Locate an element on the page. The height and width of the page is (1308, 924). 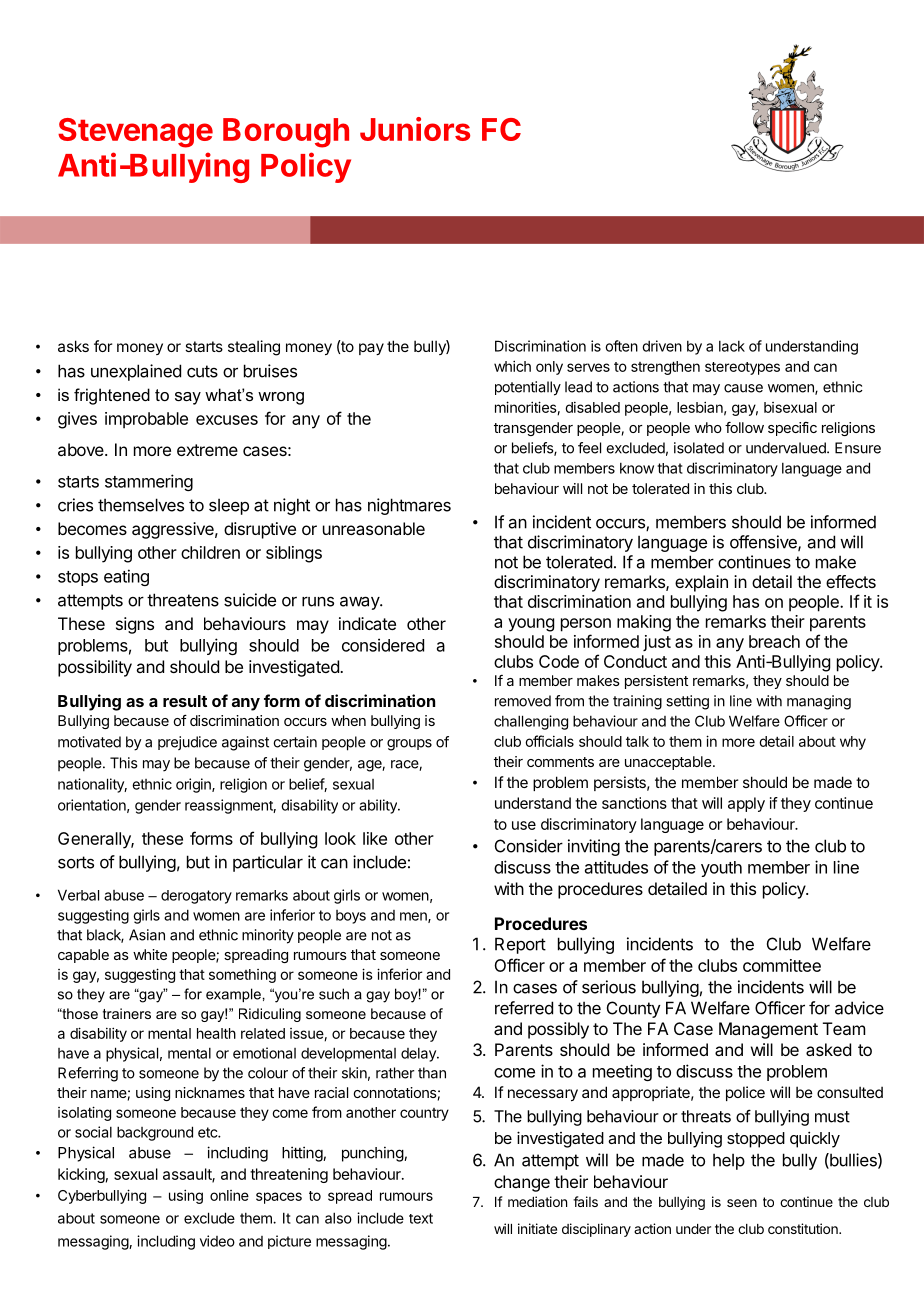
isolated is located at coordinates (699, 448).
